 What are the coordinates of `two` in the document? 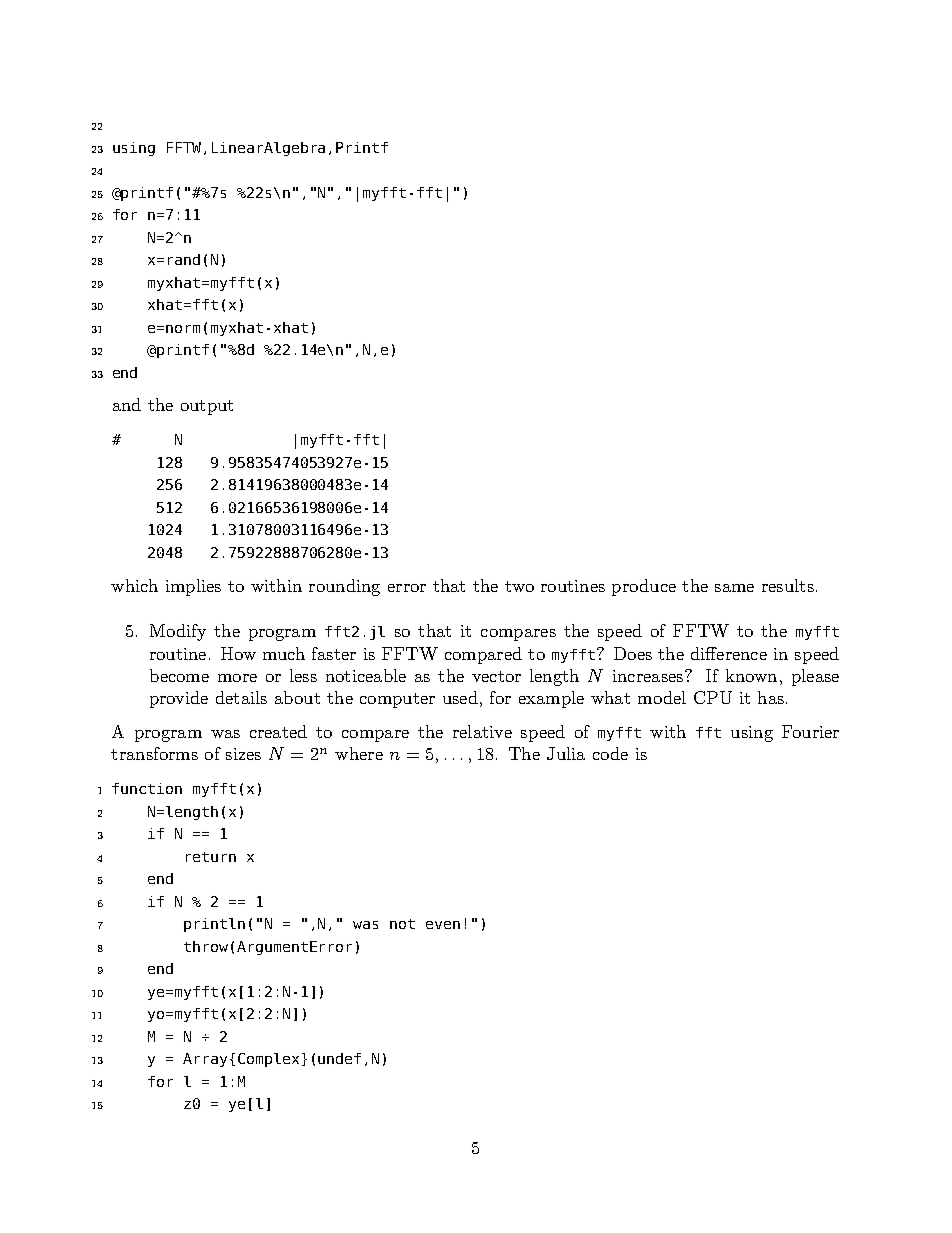 It's located at (519, 586).
